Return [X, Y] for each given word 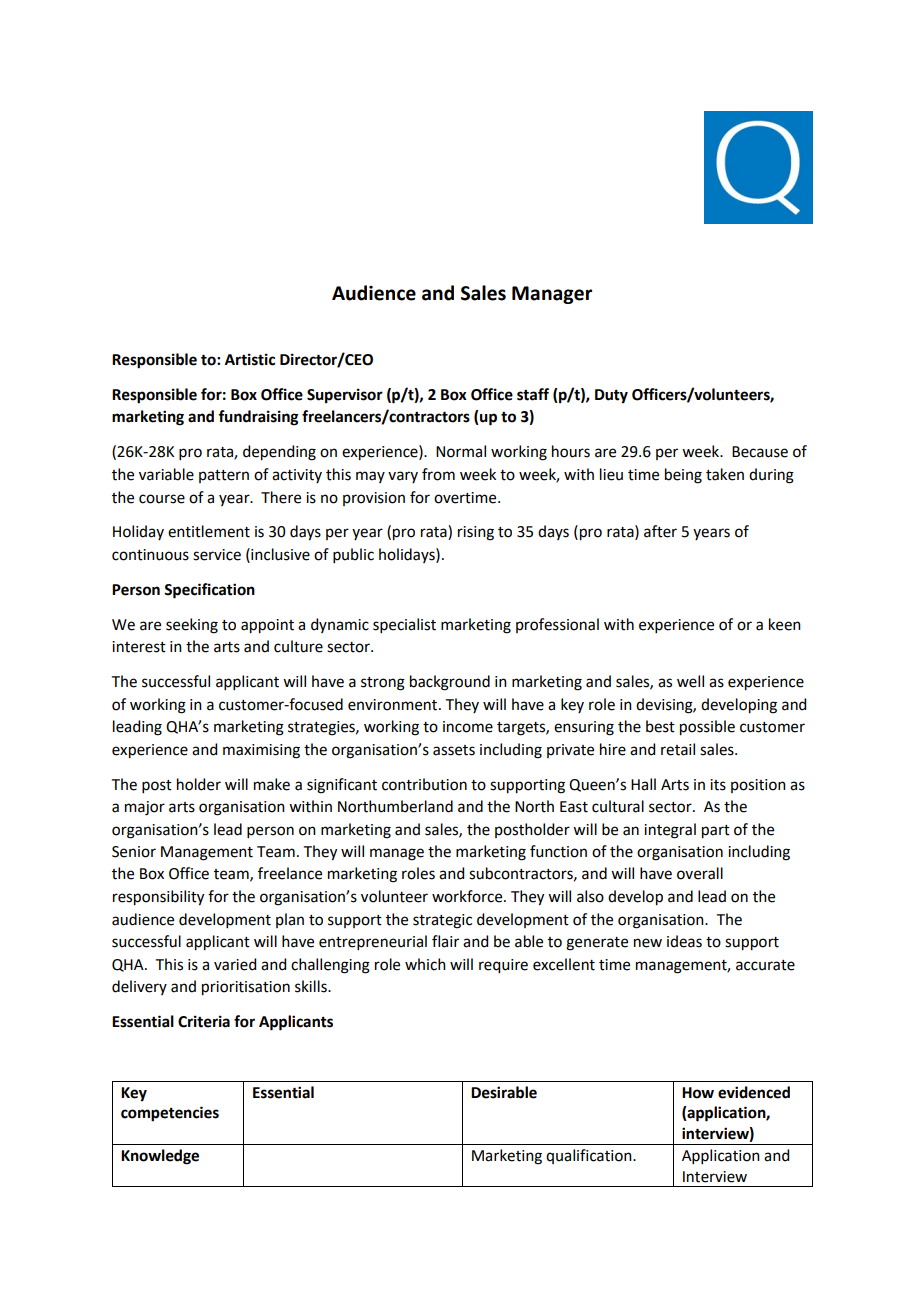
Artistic [250, 359]
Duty [611, 396]
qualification [590, 1156]
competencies [170, 1114]
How [698, 1093]
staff [533, 394]
